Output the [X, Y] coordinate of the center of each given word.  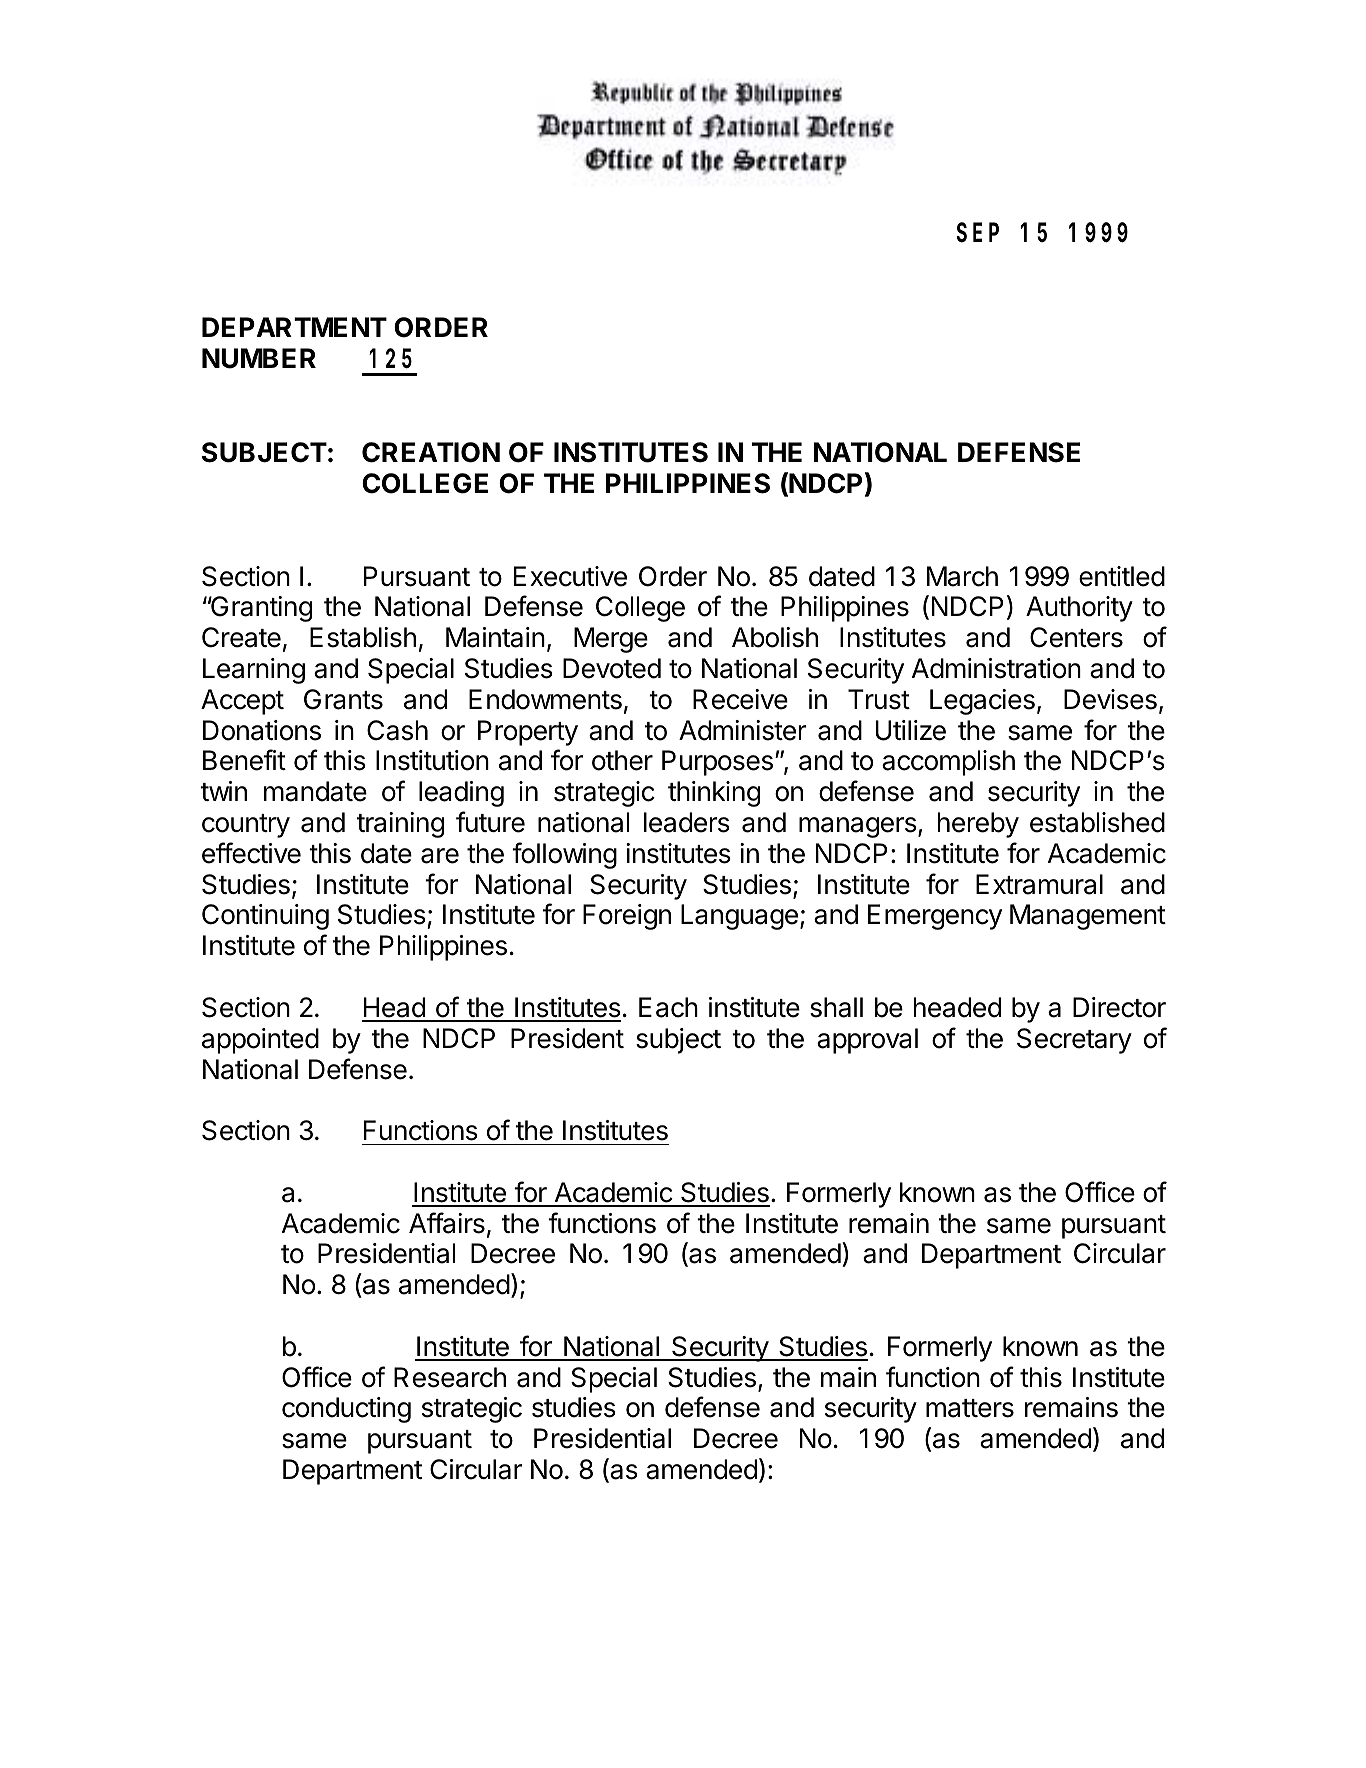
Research [450, 1377]
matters [970, 1408]
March [962, 576]
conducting [346, 1410]
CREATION [431, 452]
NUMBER [259, 358]
